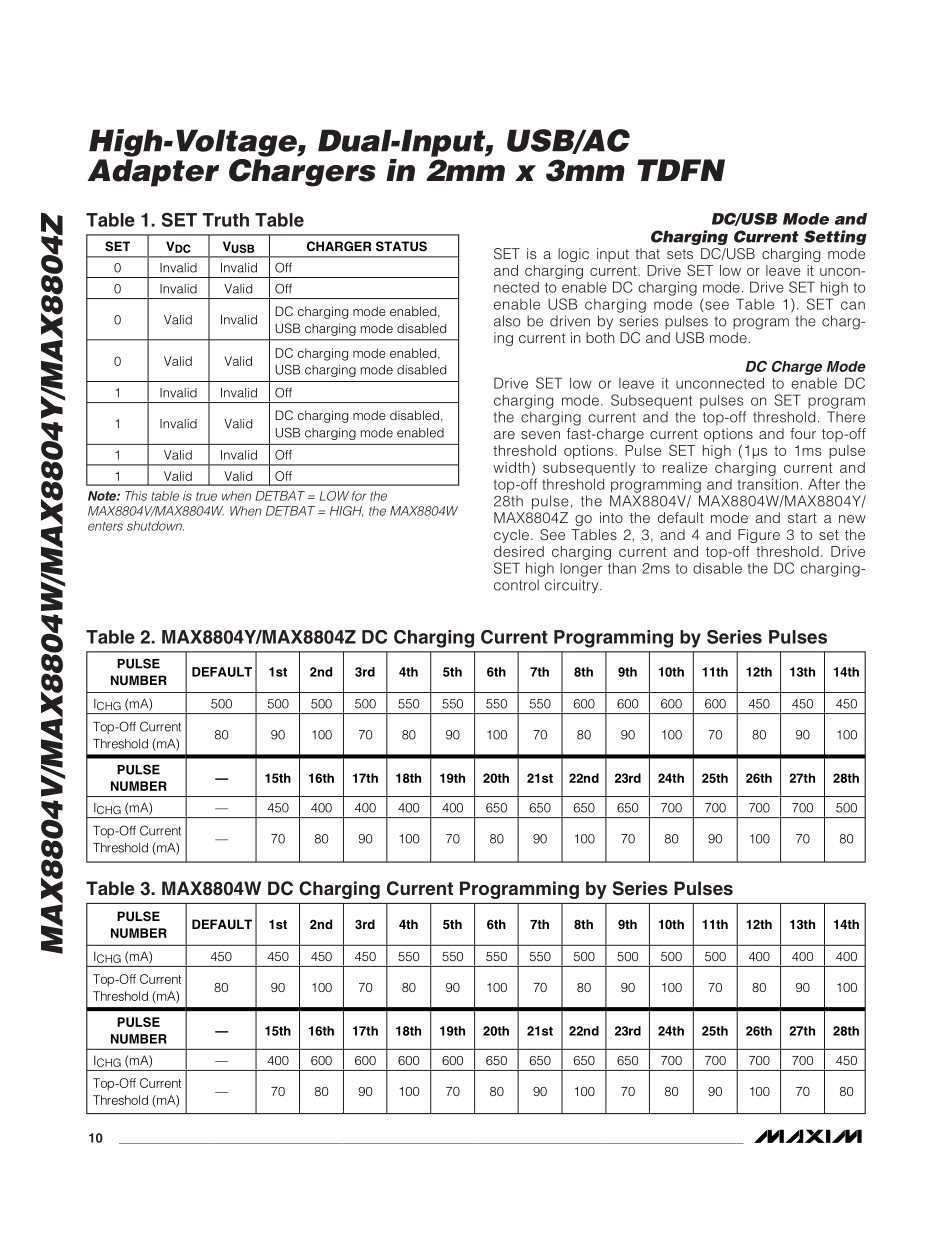 Image resolution: width=952 pixels, height=1233 pixels. Describe the element at coordinates (225, 220) in the screenshot. I see `Truth` at that location.
